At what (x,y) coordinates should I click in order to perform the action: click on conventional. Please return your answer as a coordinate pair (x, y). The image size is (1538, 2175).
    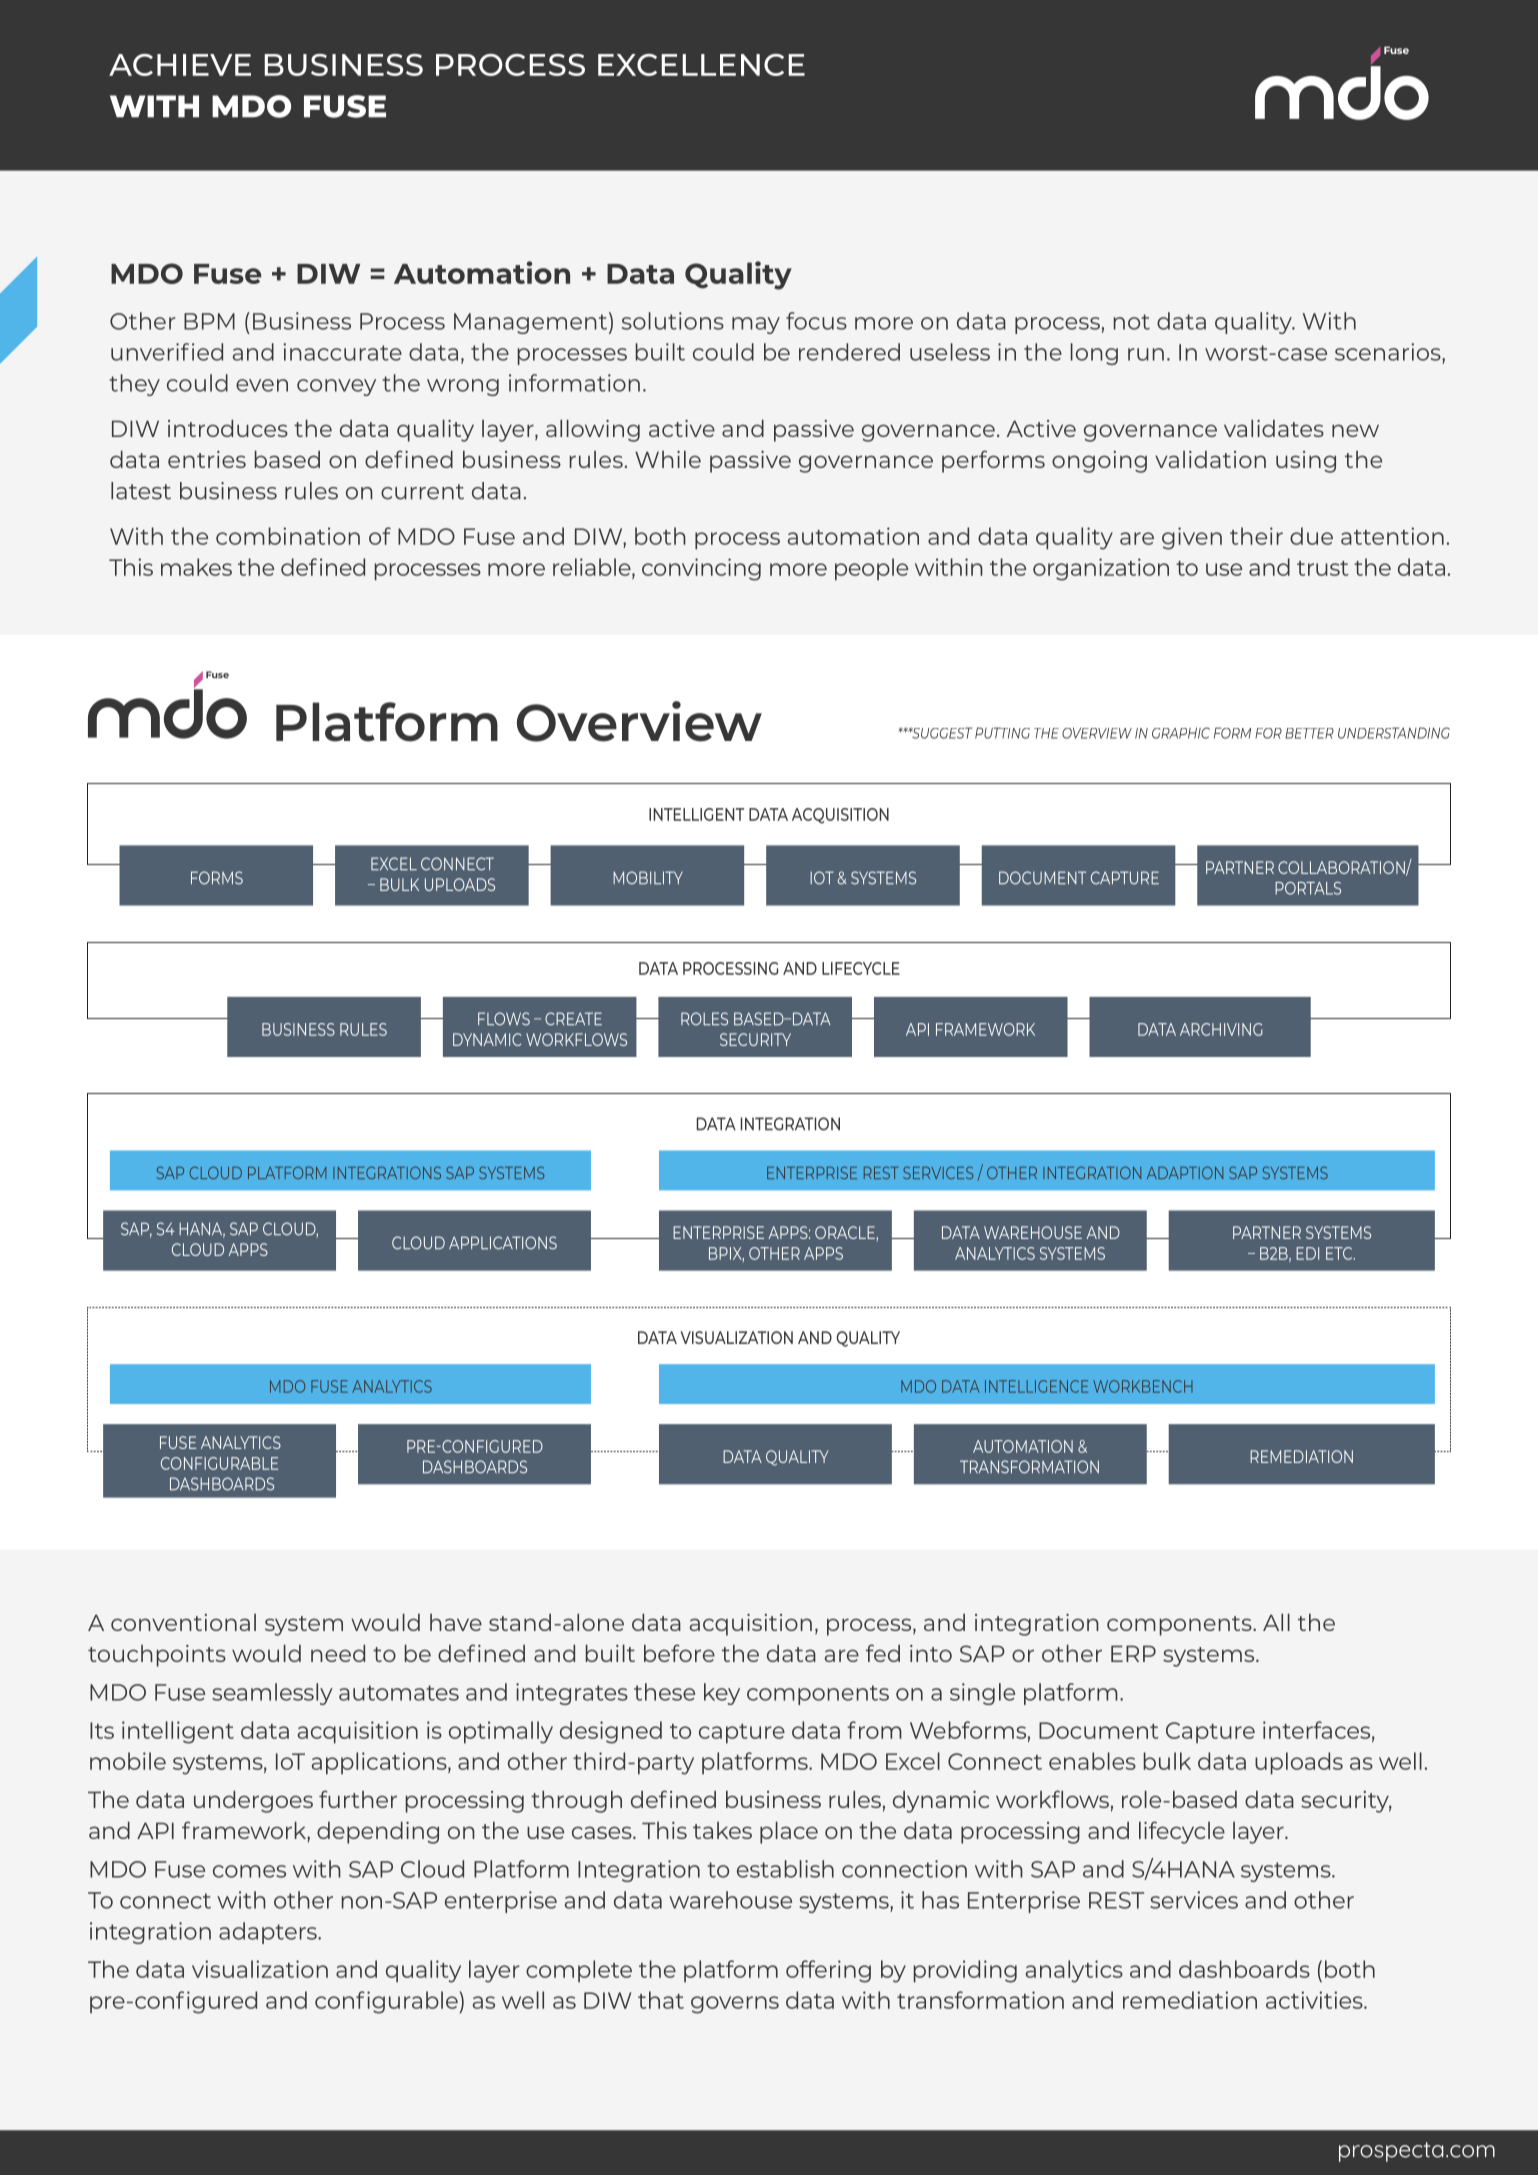
    Looking at the image, I should click on (183, 1622).
